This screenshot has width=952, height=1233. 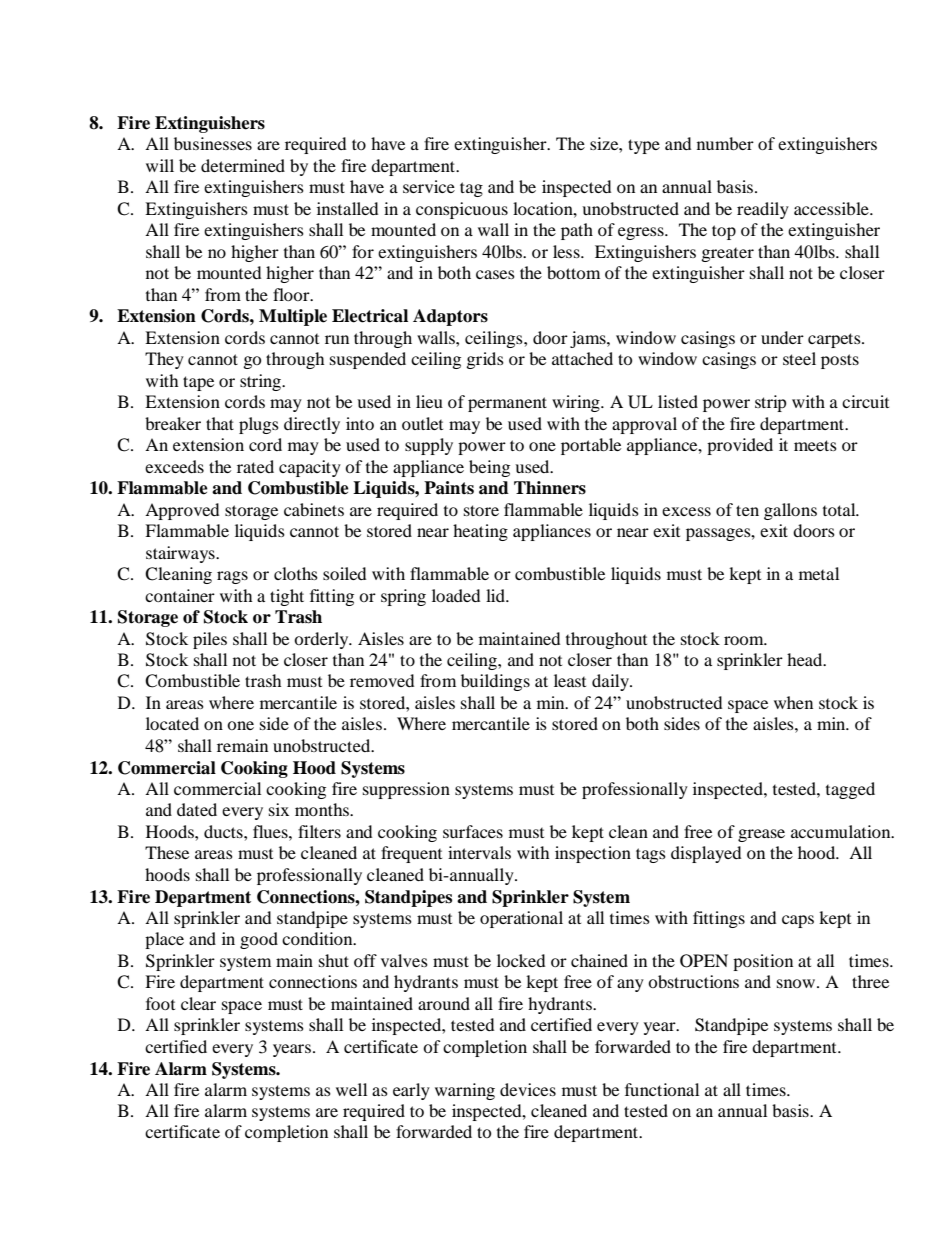 I want to click on intervals, so click(x=479, y=852).
